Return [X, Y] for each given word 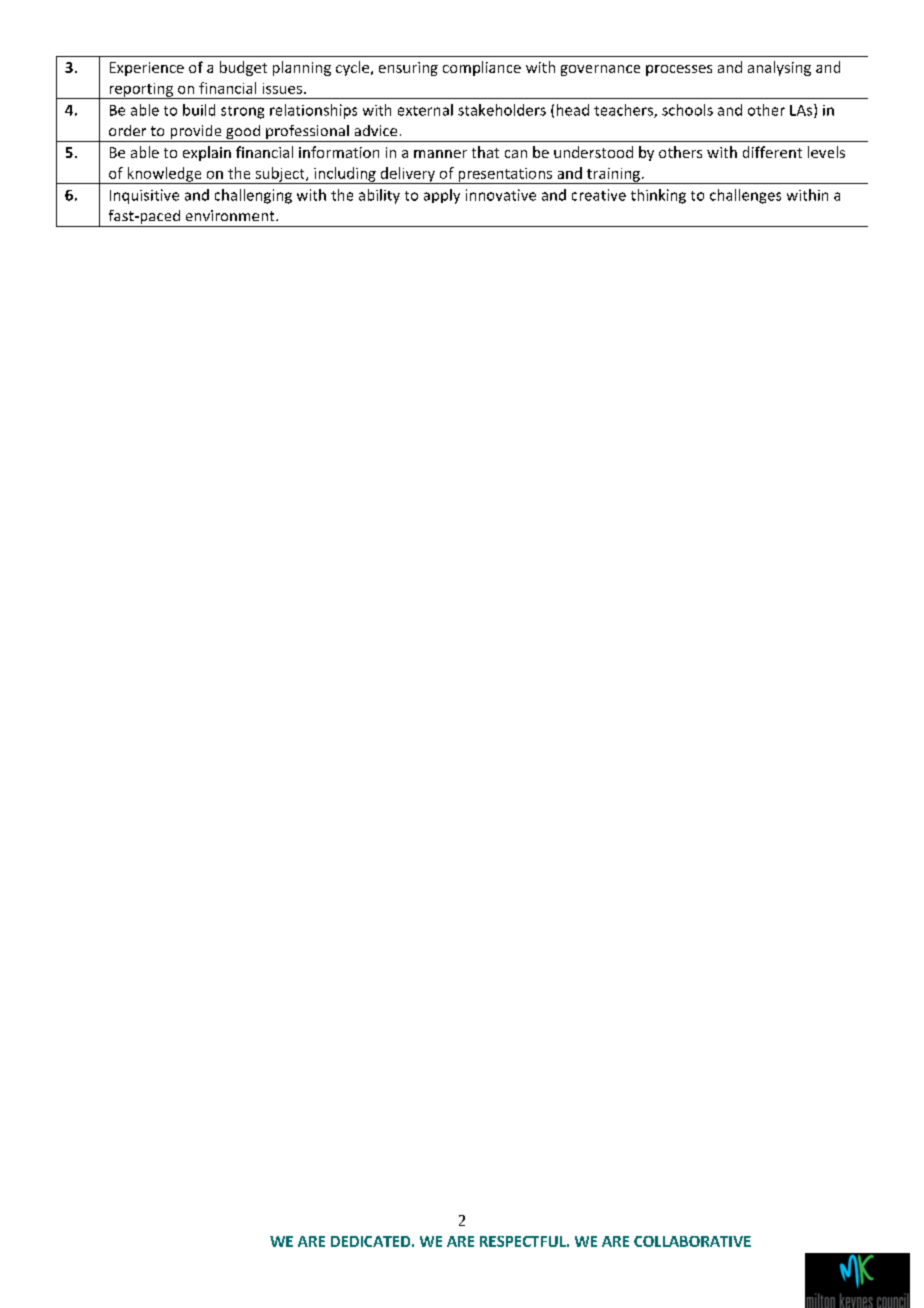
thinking [658, 196]
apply [442, 196]
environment [231, 215]
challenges [745, 196]
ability [379, 196]
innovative [501, 195]
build [199, 110]
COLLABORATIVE [692, 1241]
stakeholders [502, 110]
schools [687, 110]
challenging [253, 196]
